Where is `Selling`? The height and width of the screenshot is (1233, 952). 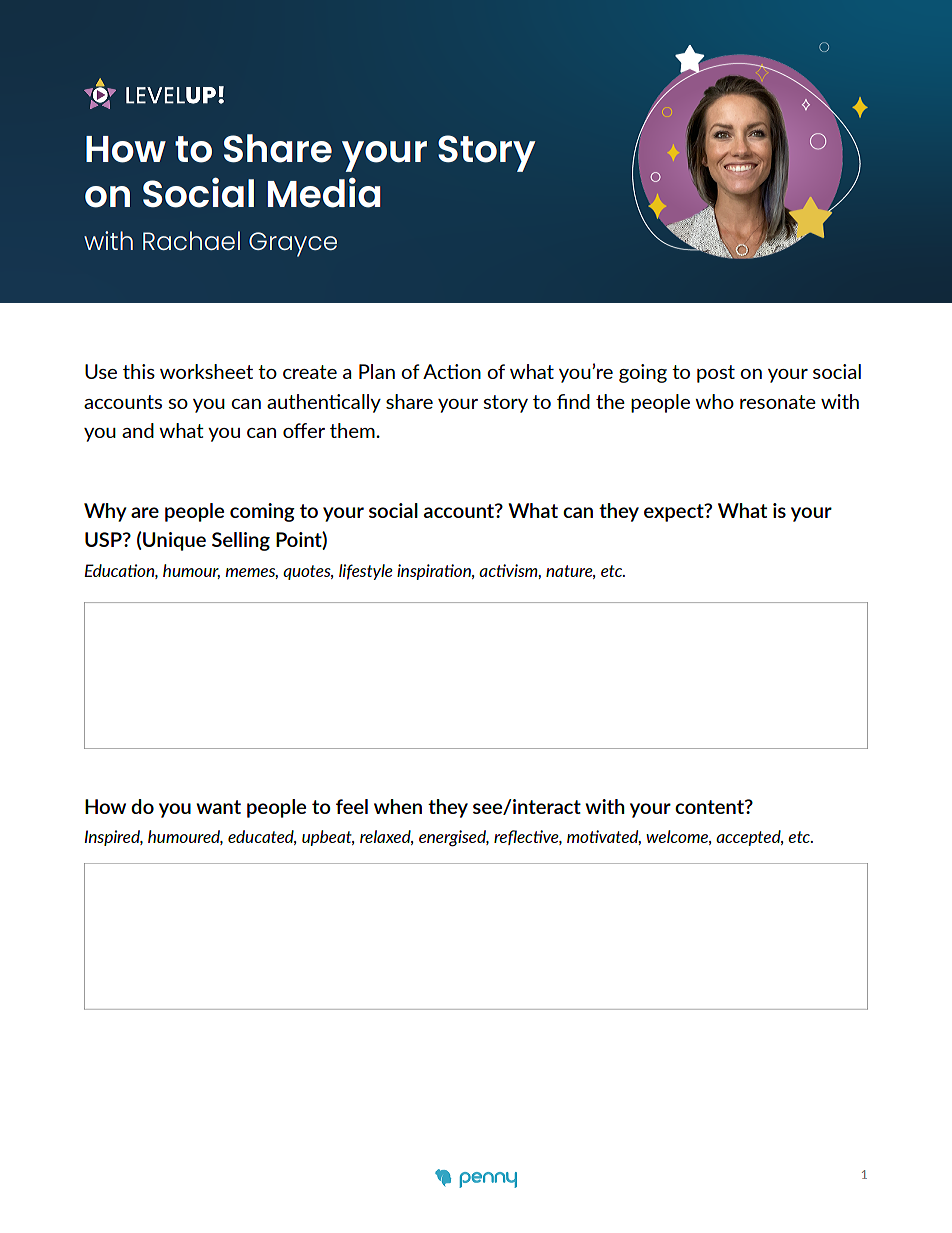 Selling is located at coordinates (241, 541).
